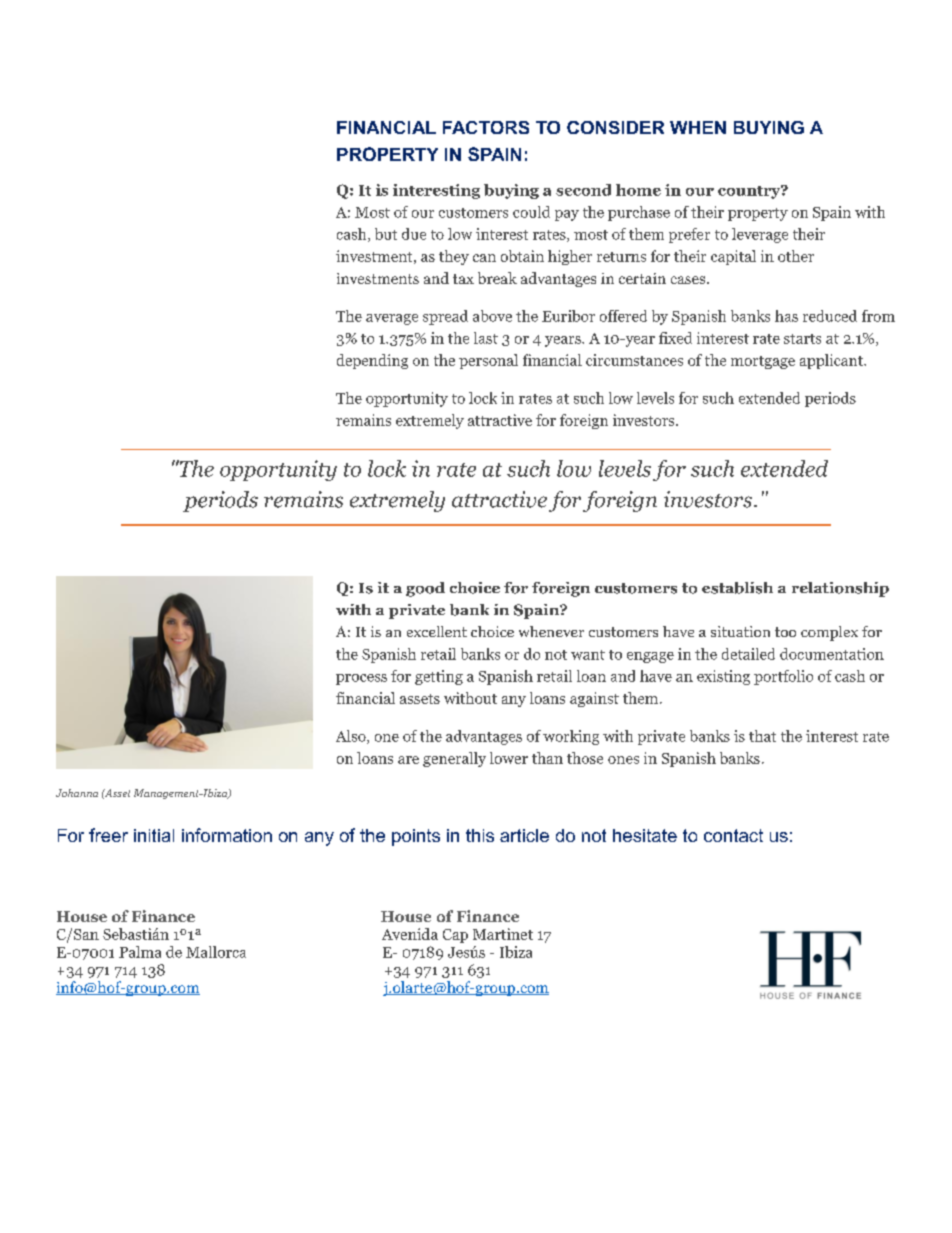 This document has height=1233, width=952. I want to click on Palma, so click(140, 952).
